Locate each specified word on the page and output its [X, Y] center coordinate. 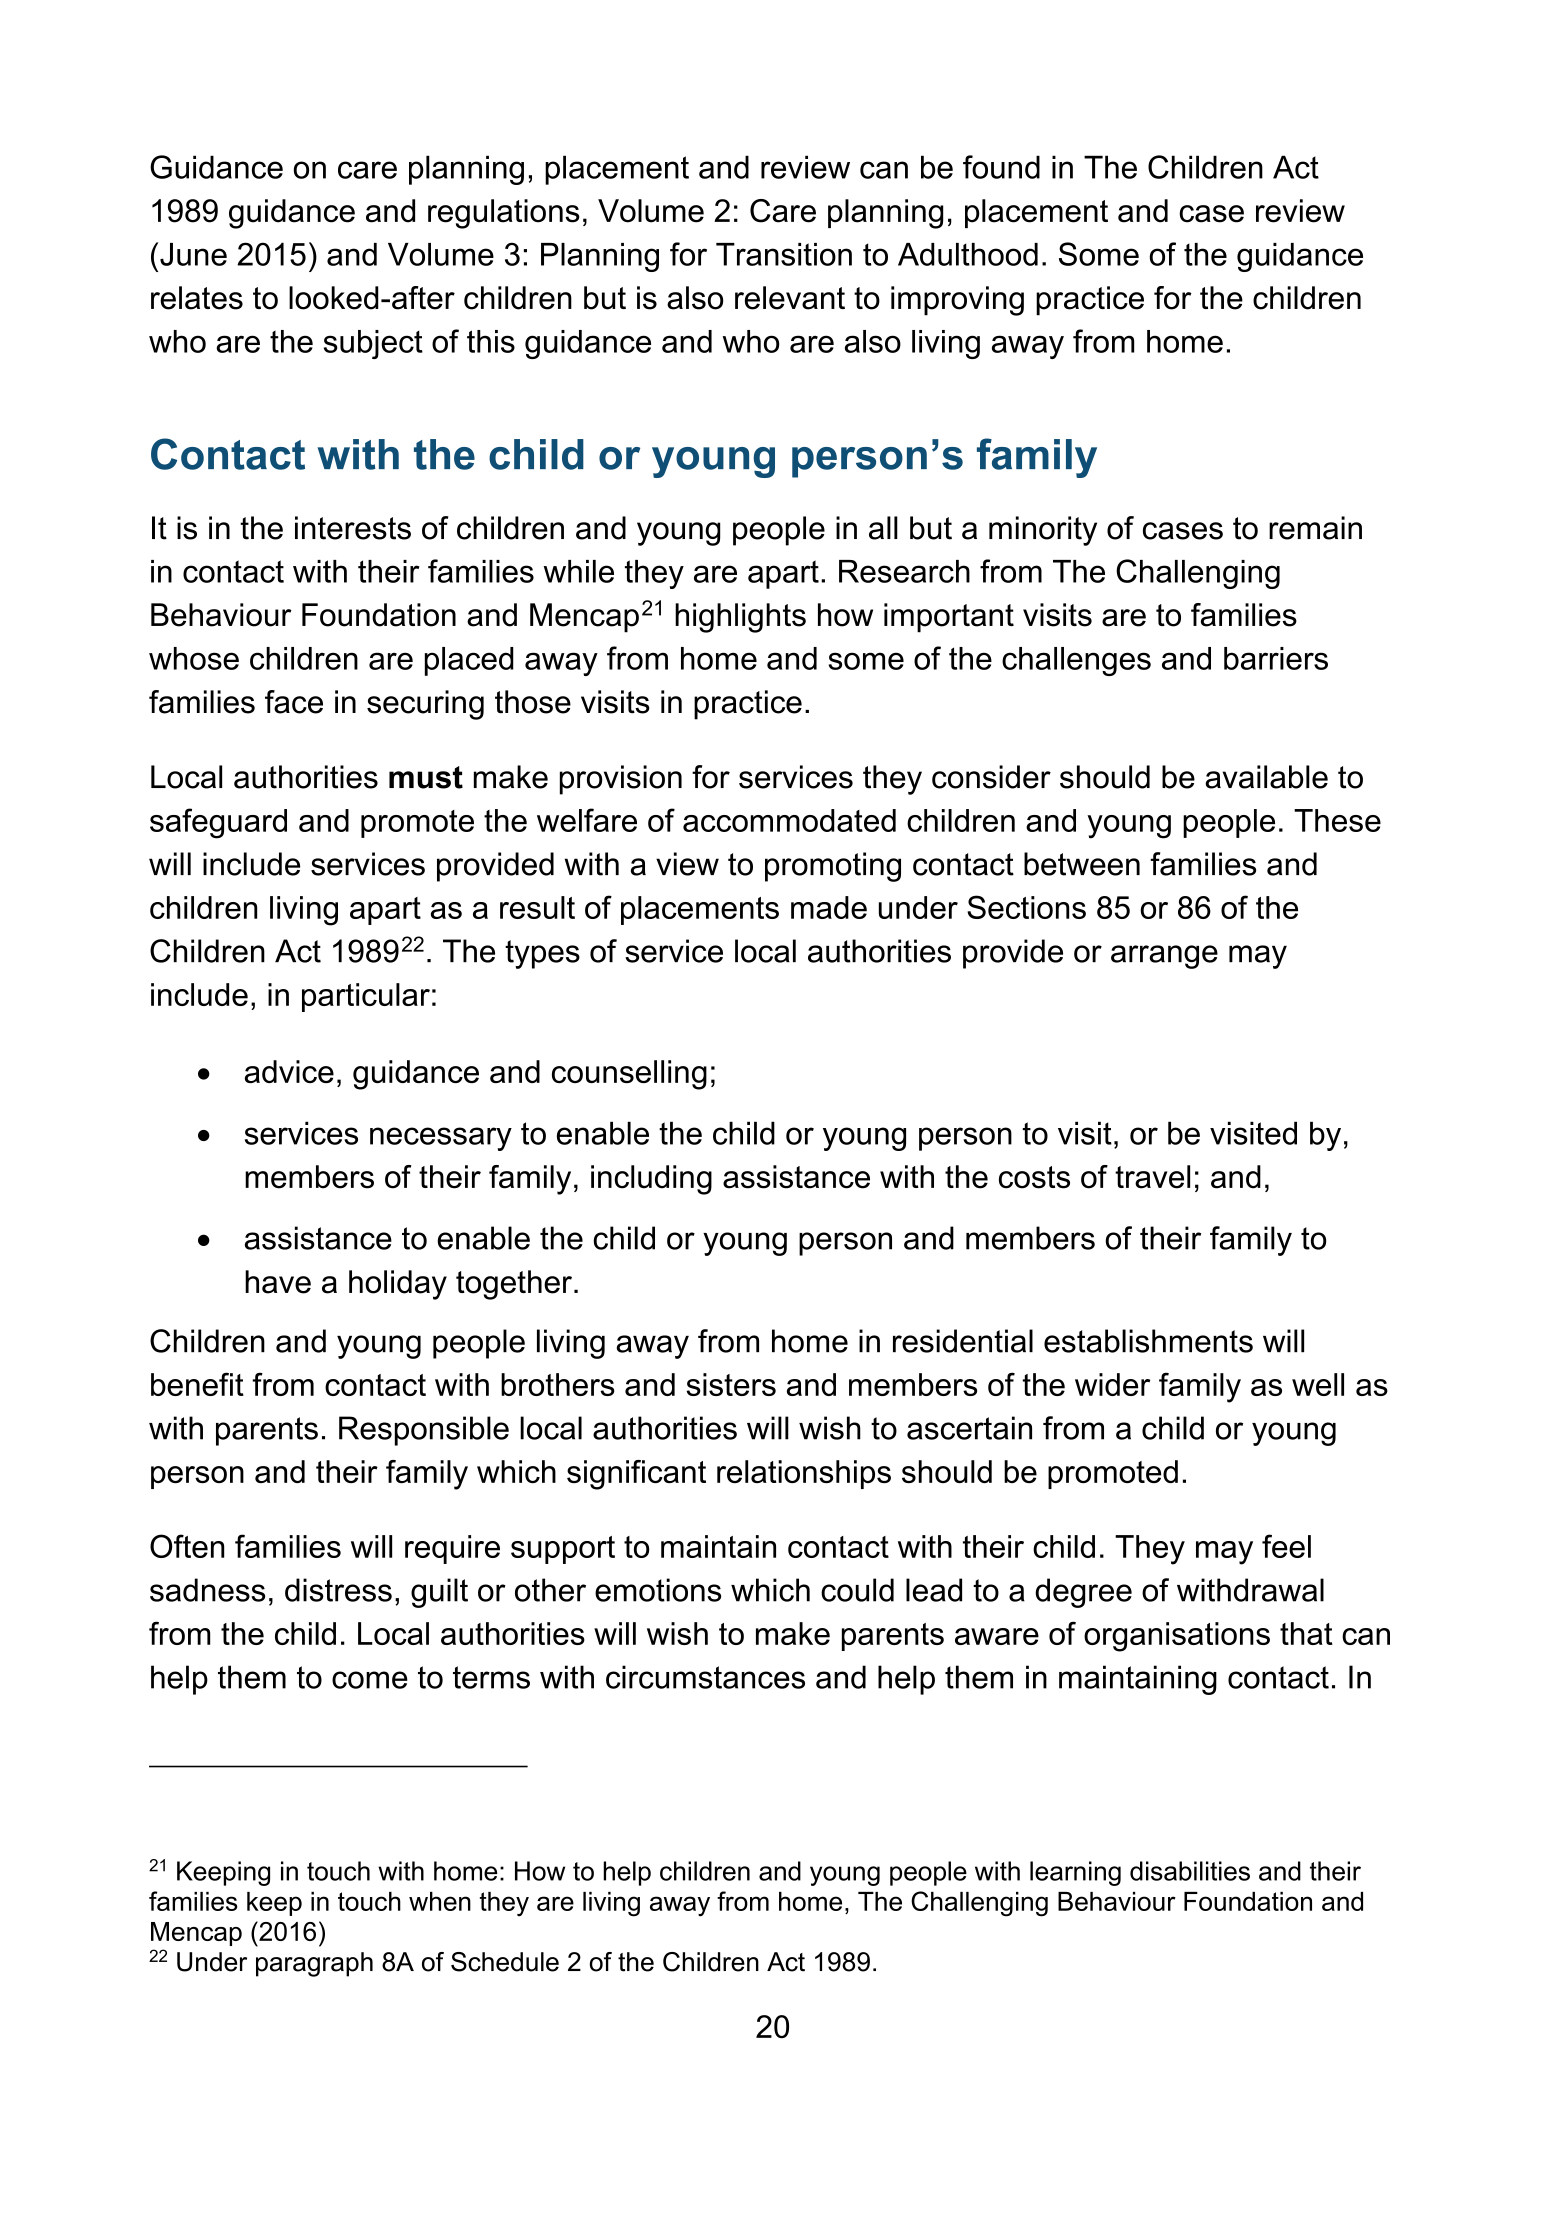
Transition [784, 254]
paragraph [314, 1964]
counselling [629, 1075]
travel [1152, 1177]
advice [289, 1071]
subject [373, 344]
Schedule [505, 1962]
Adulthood [968, 254]
